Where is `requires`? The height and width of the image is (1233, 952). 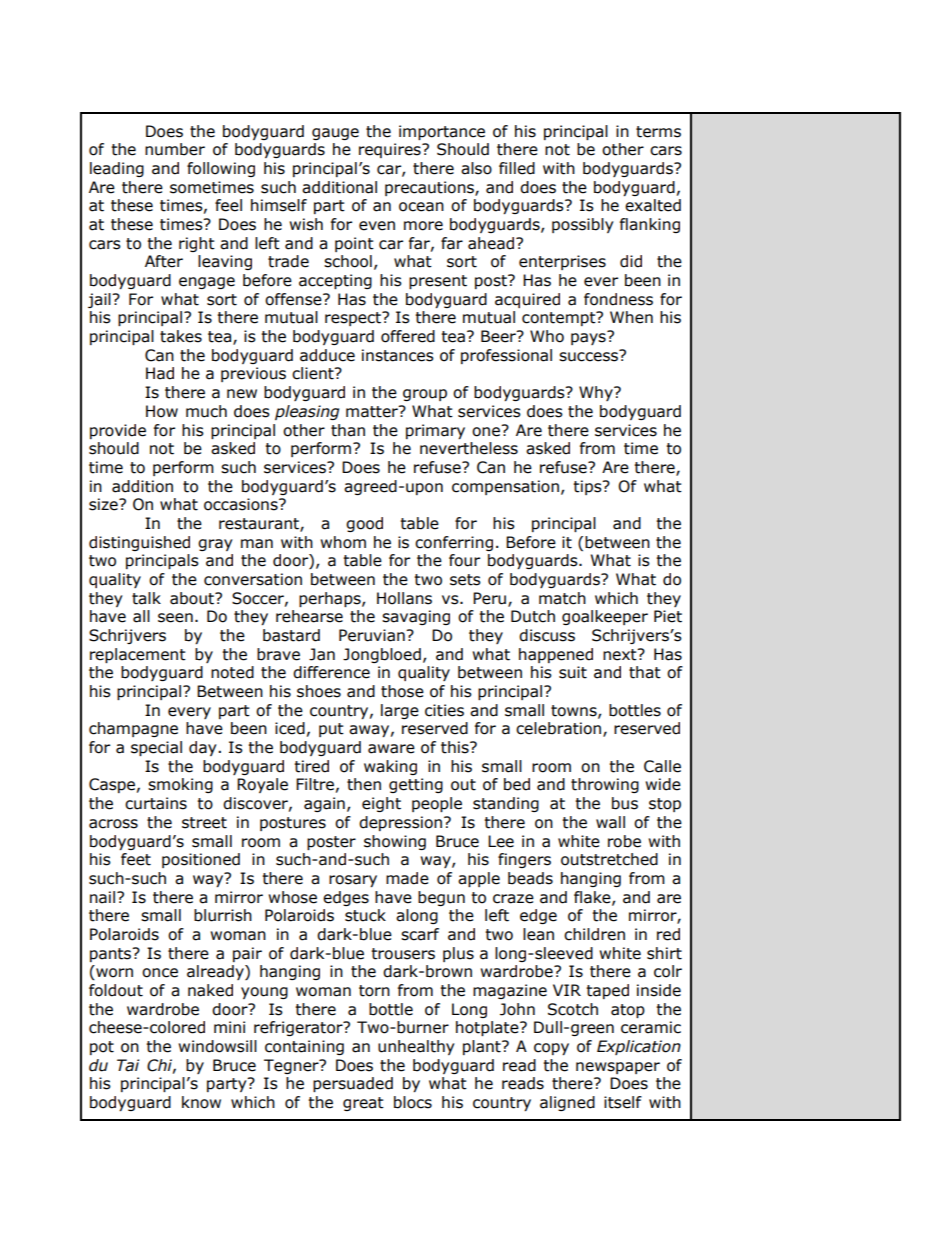 requires is located at coordinates (391, 150).
